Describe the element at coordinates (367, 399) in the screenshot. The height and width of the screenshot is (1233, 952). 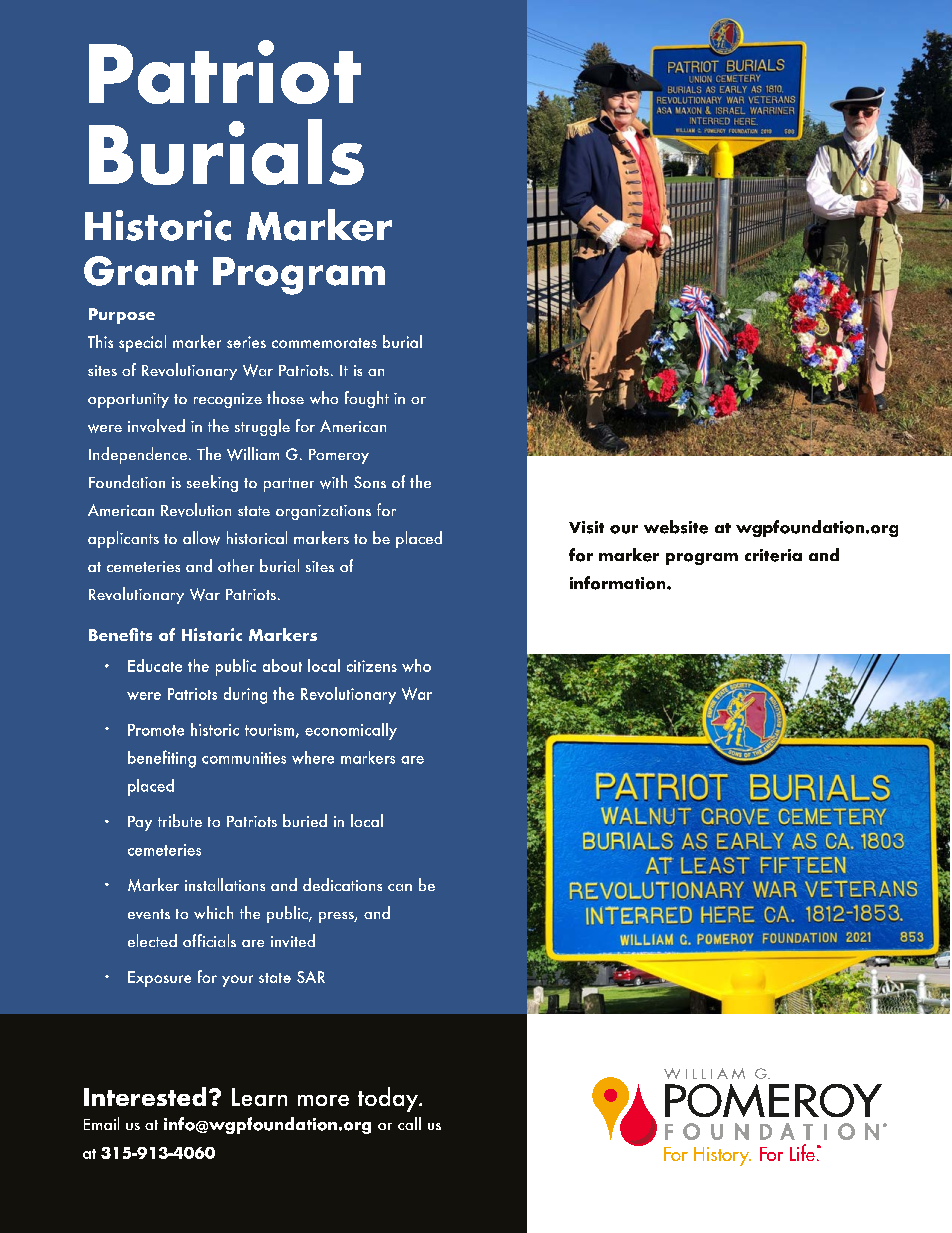
I see `fought` at that location.
